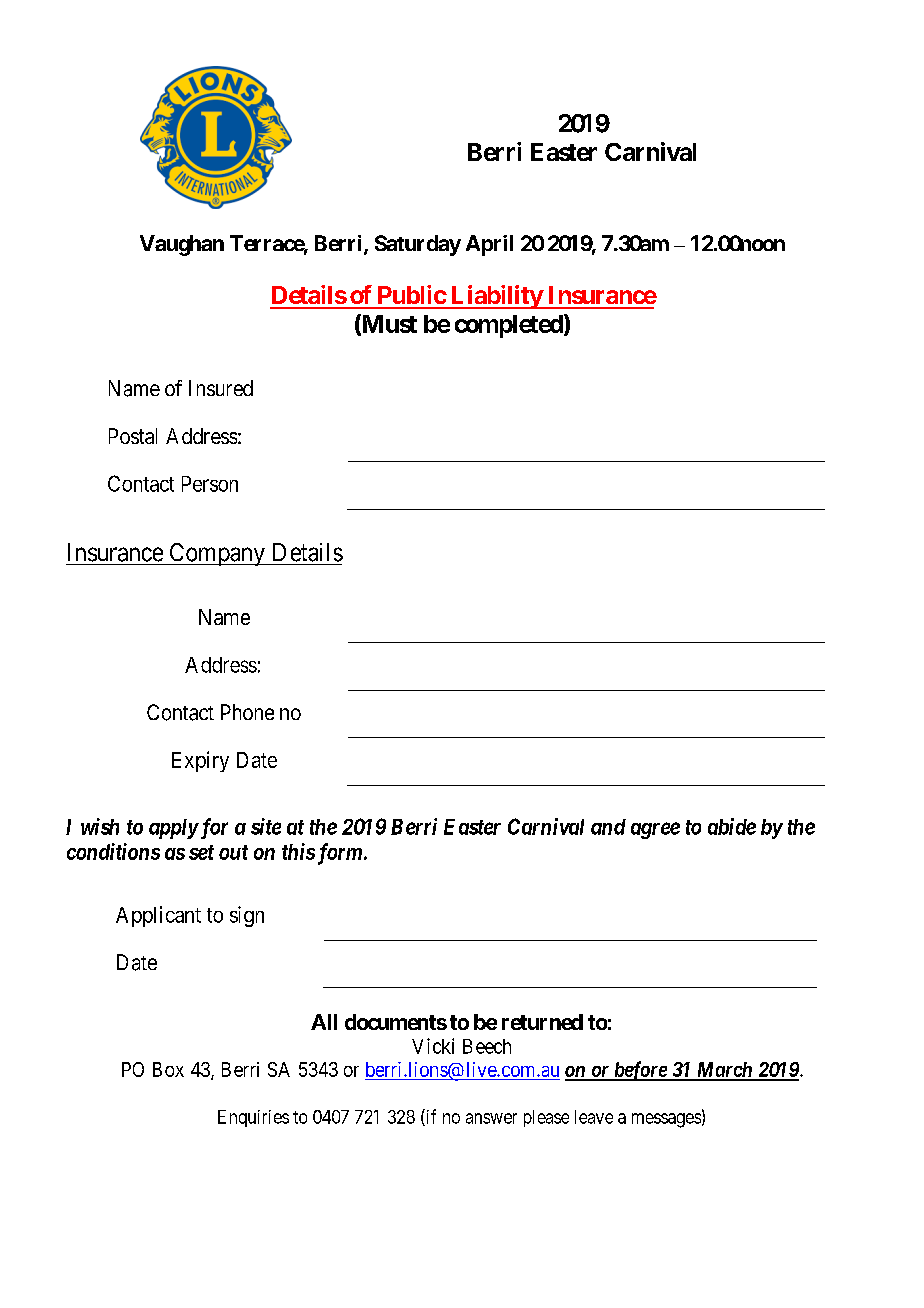 The image size is (924, 1308). What do you see at coordinates (608, 827) in the screenshot?
I see `and` at bounding box center [608, 827].
